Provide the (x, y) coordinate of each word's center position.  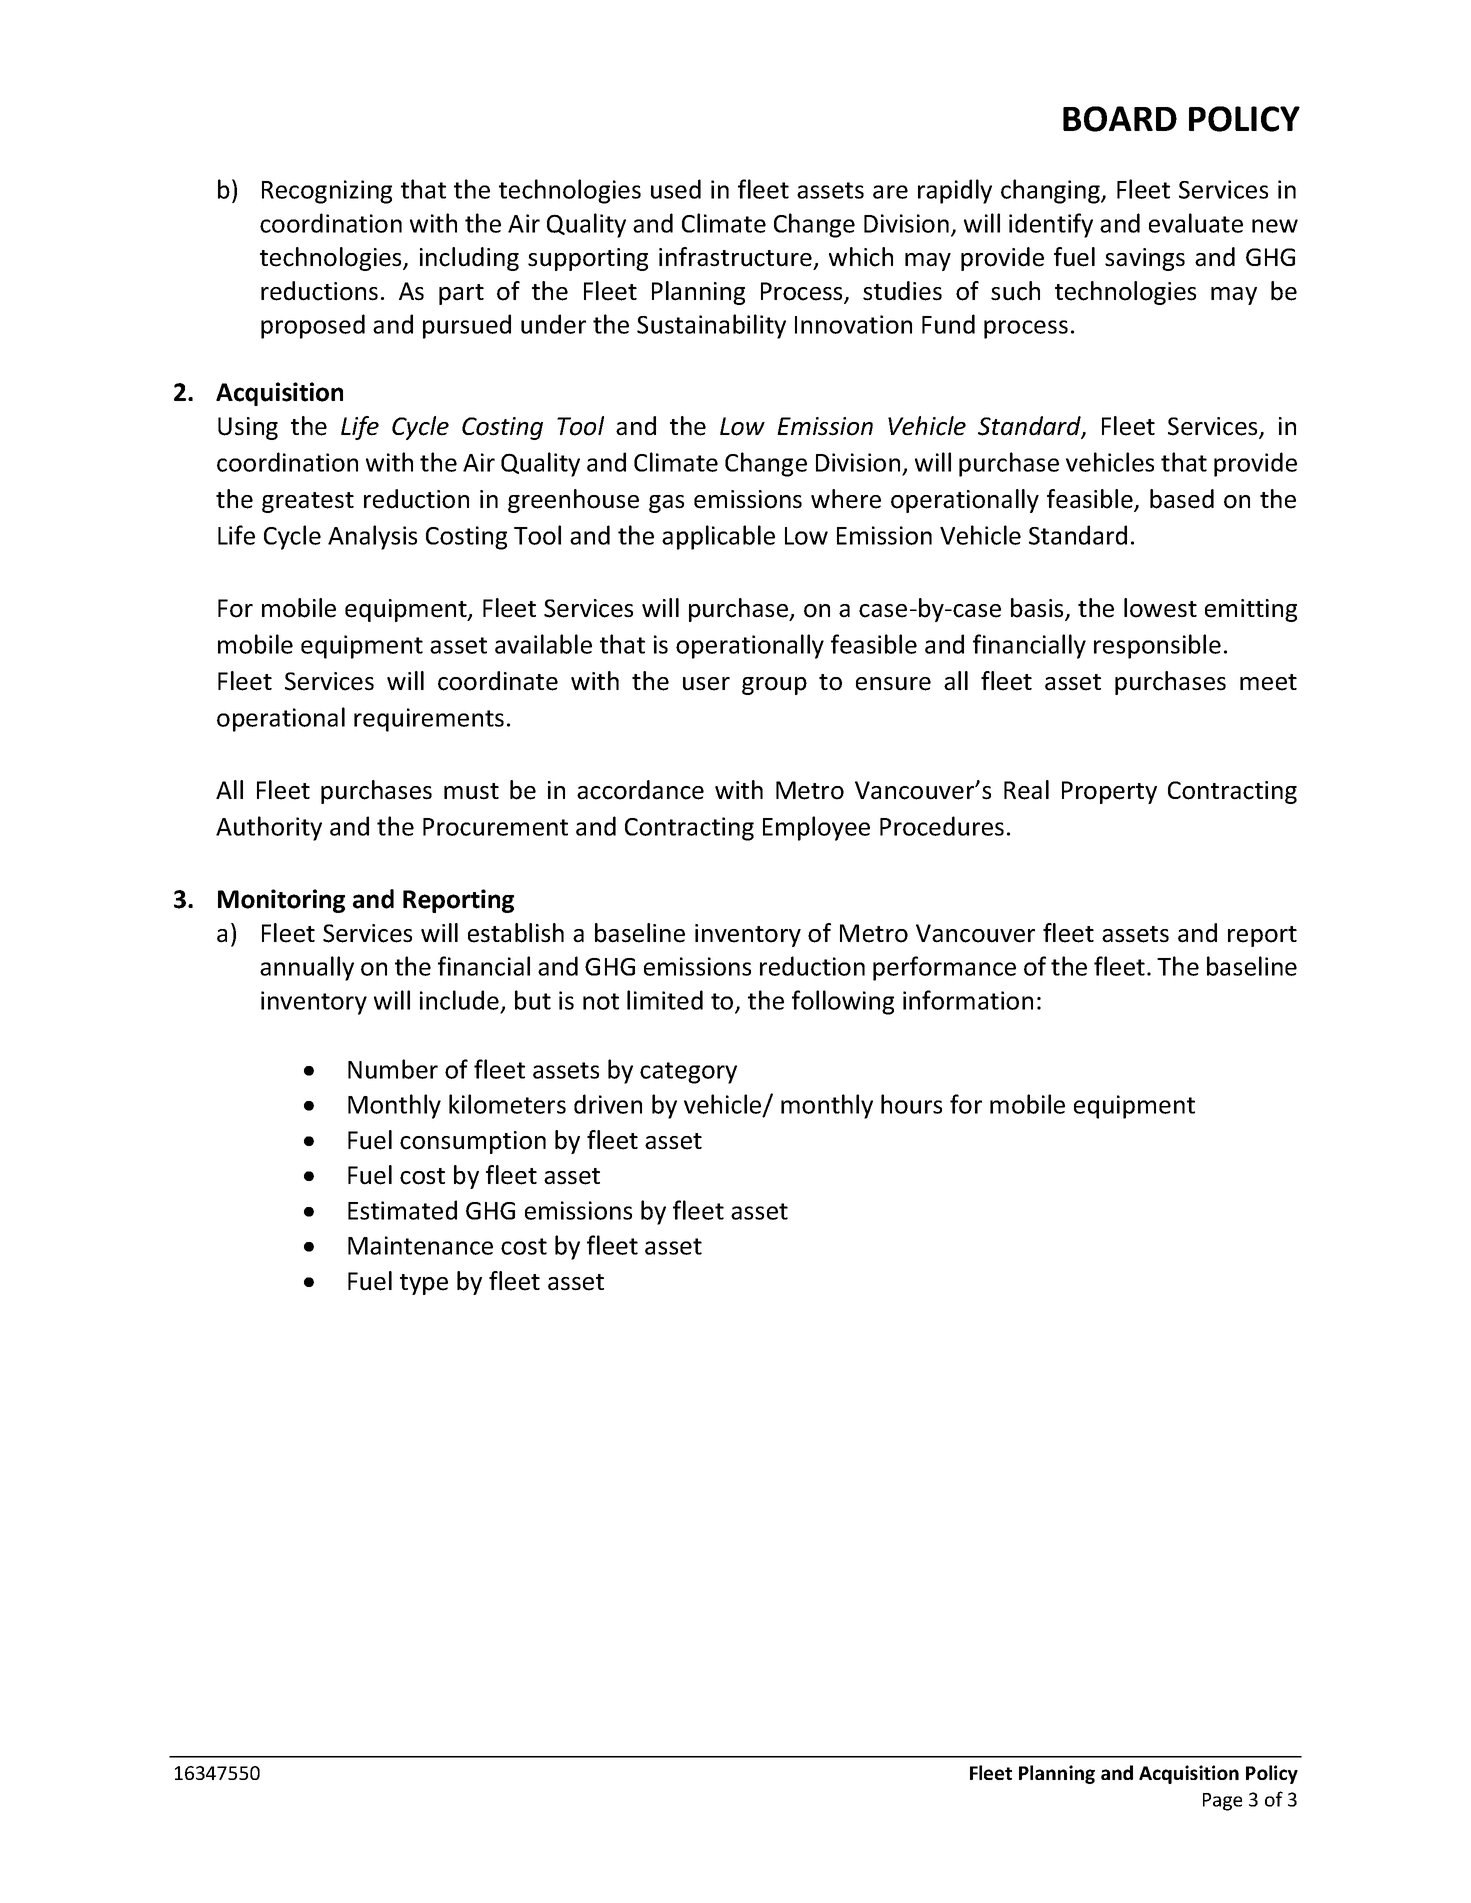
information (968, 1000)
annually (307, 968)
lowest (1160, 608)
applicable (718, 537)
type (424, 1284)
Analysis (372, 537)
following (843, 1002)
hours (911, 1104)
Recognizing (327, 192)
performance (944, 968)
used (676, 189)
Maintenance (420, 1245)
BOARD (1120, 119)
